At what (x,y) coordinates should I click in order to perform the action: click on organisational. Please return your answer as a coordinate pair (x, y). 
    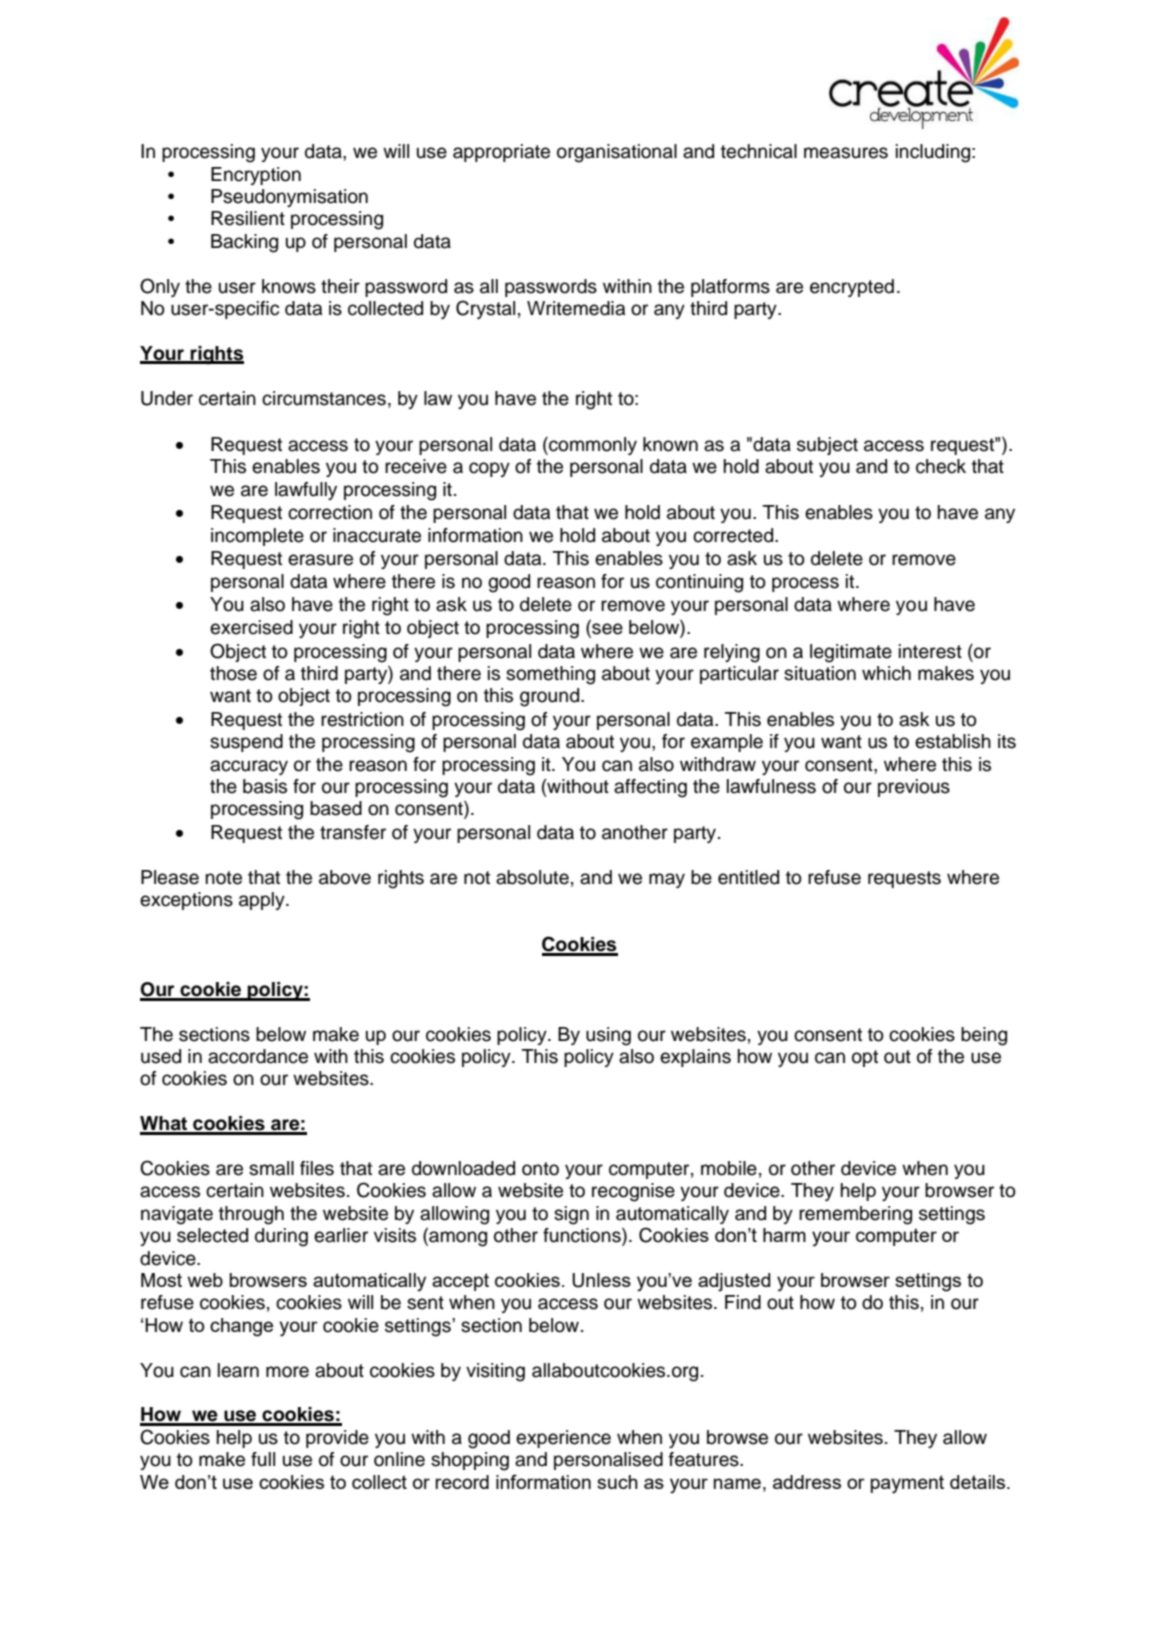
    Looking at the image, I should click on (617, 153).
